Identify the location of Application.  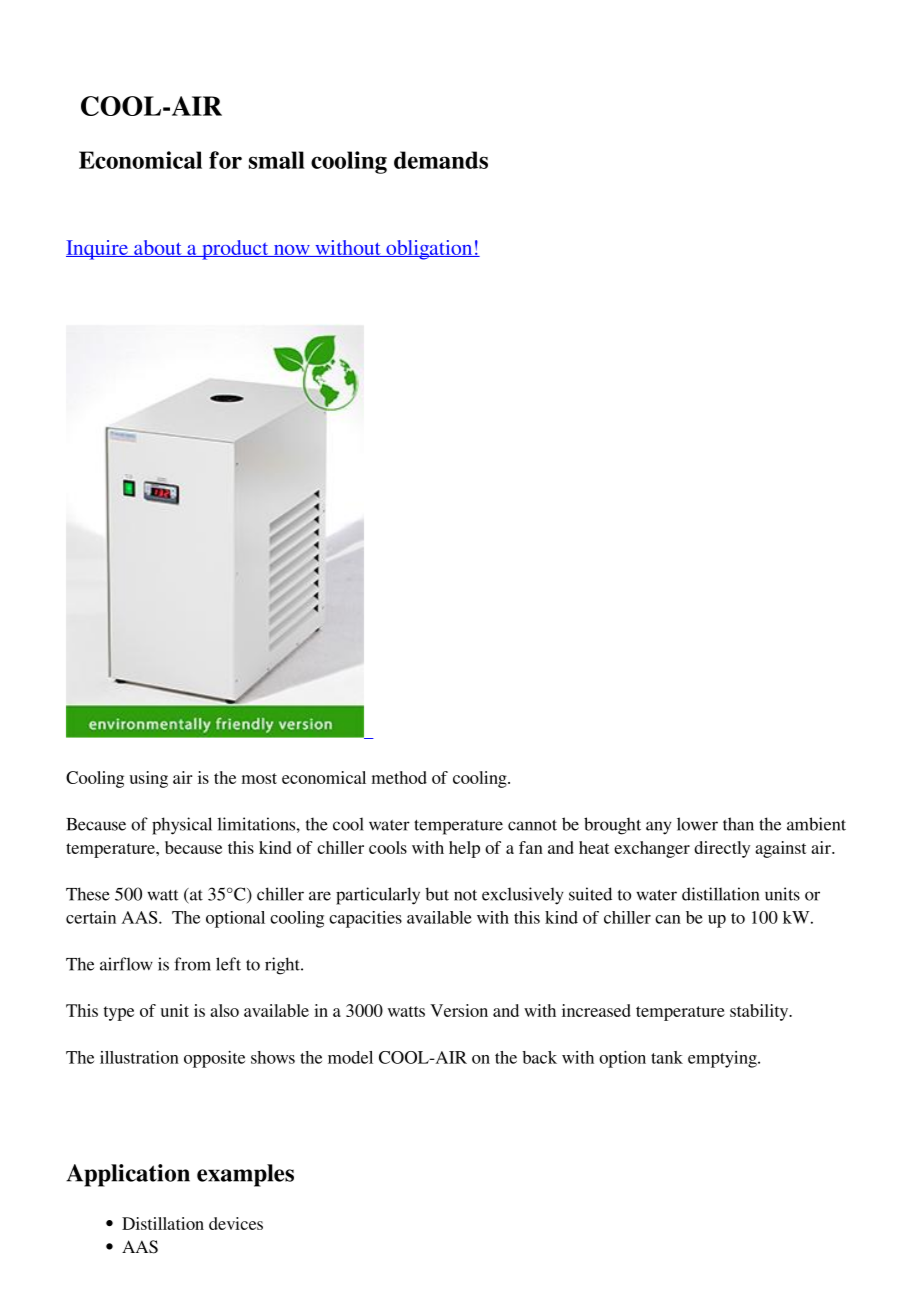
(128, 1175).
